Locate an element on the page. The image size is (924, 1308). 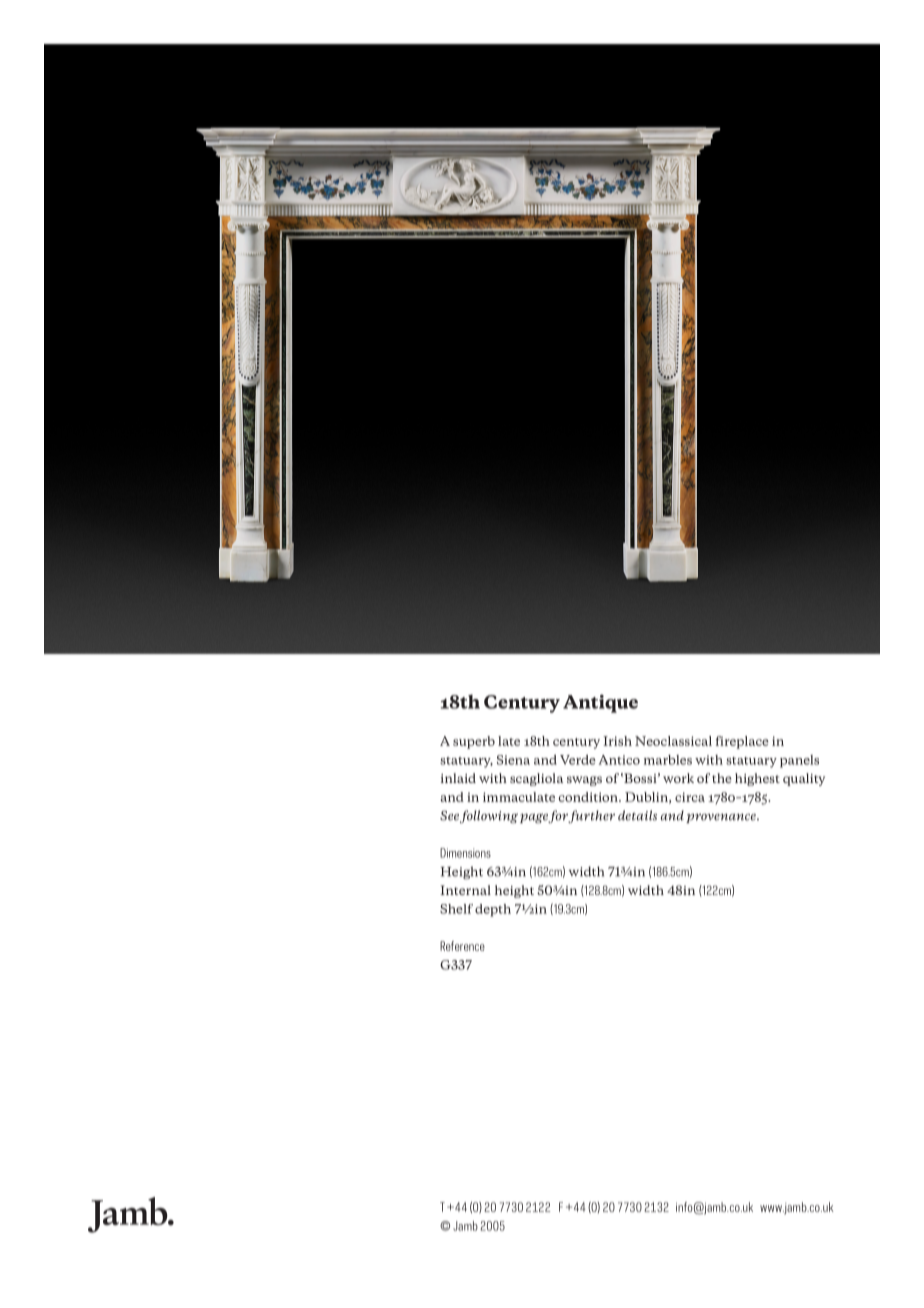
superb is located at coordinates (474, 742).
